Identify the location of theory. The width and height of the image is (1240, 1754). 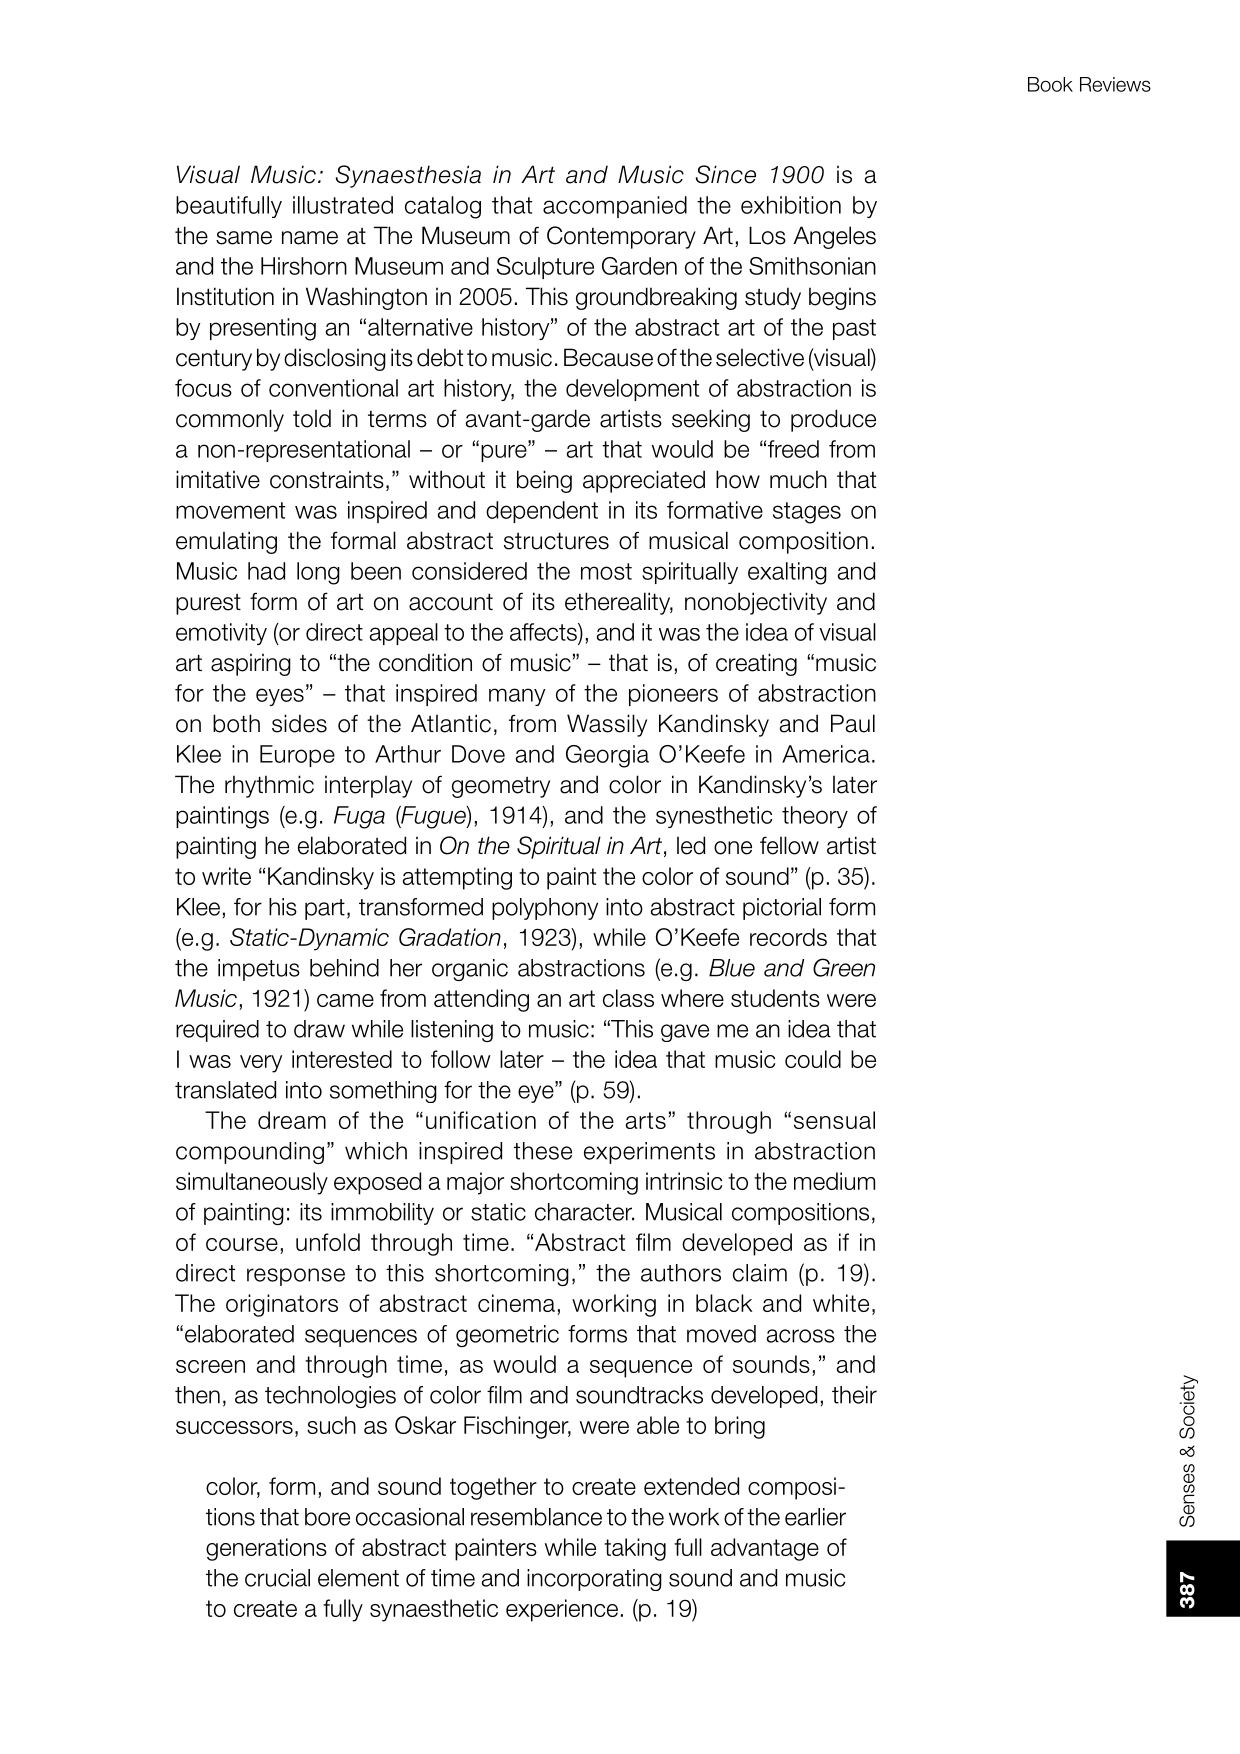
(815, 817).
